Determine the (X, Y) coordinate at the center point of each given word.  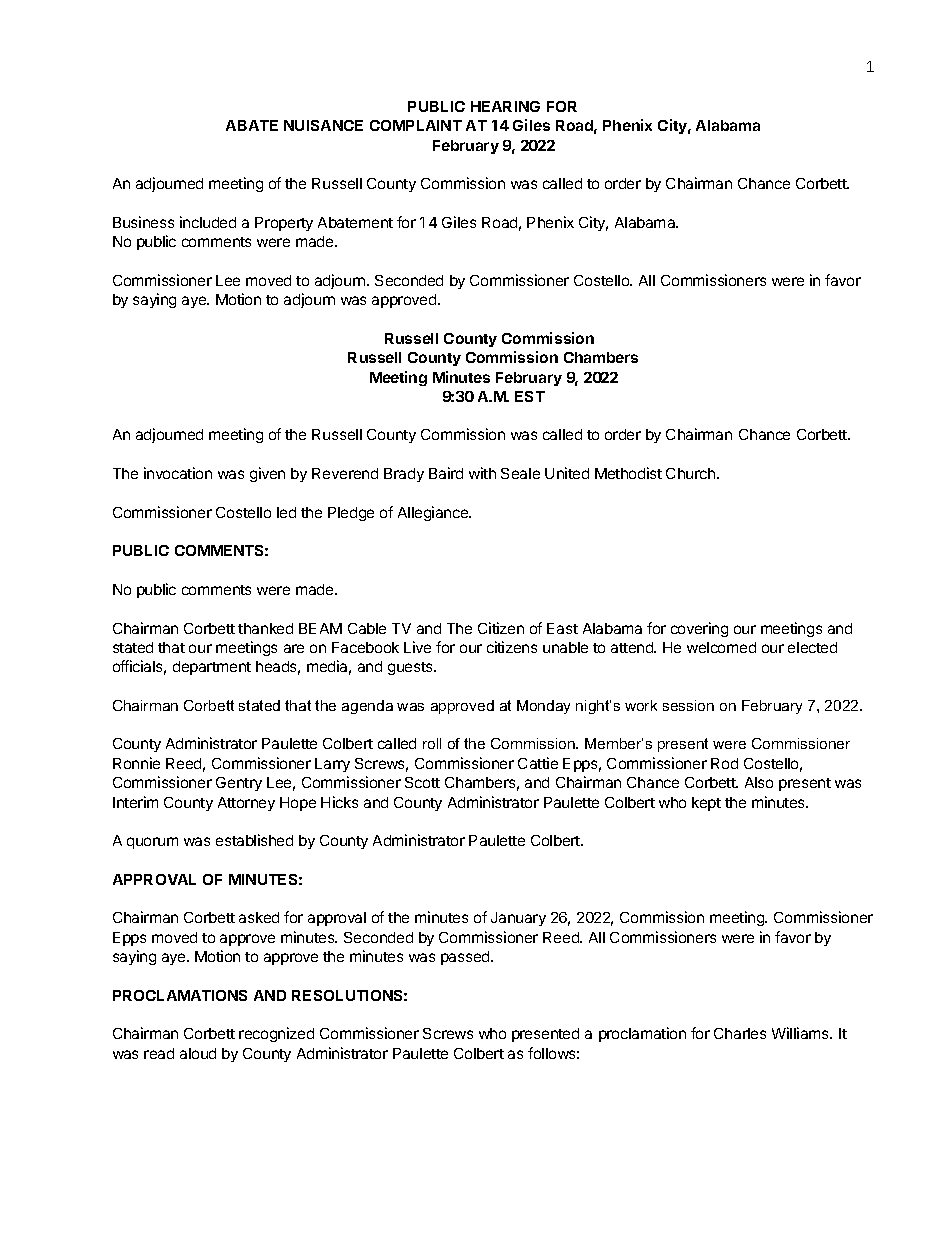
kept (706, 804)
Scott (422, 782)
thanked (265, 628)
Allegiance (434, 513)
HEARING (505, 106)
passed (466, 958)
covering (699, 629)
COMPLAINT (416, 125)
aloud (198, 1053)
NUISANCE (323, 125)
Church (692, 473)
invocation (178, 473)
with (482, 473)
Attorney (246, 804)
